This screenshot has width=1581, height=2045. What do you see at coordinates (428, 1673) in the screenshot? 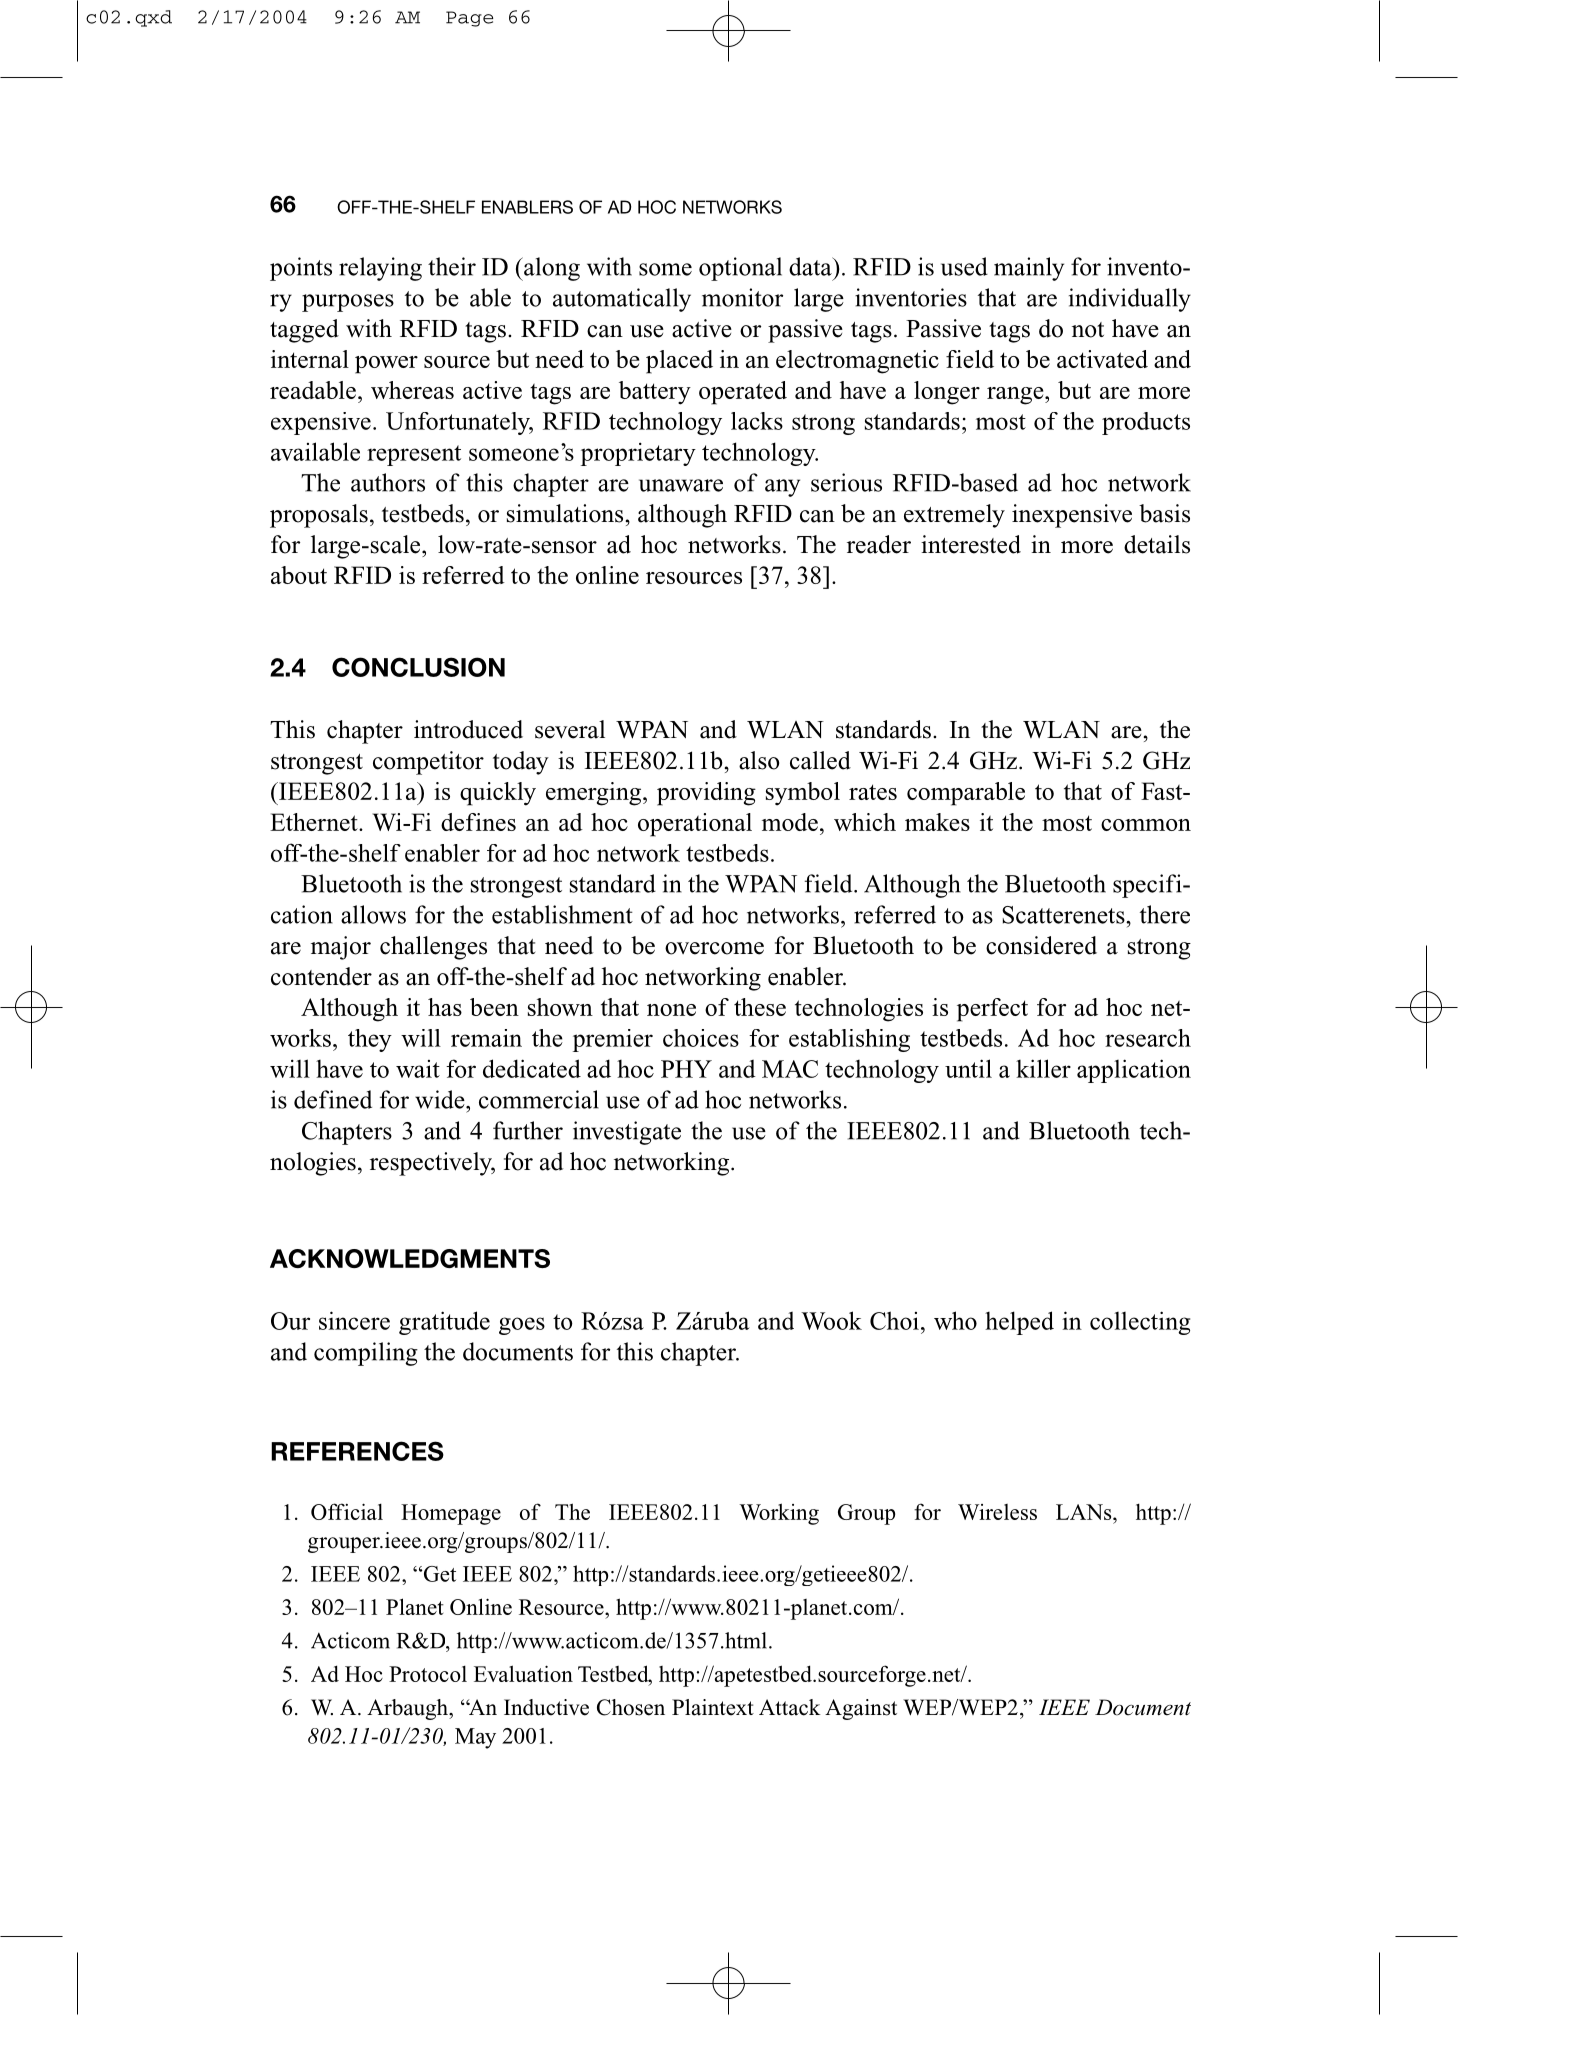
I see `Protocol` at bounding box center [428, 1673].
